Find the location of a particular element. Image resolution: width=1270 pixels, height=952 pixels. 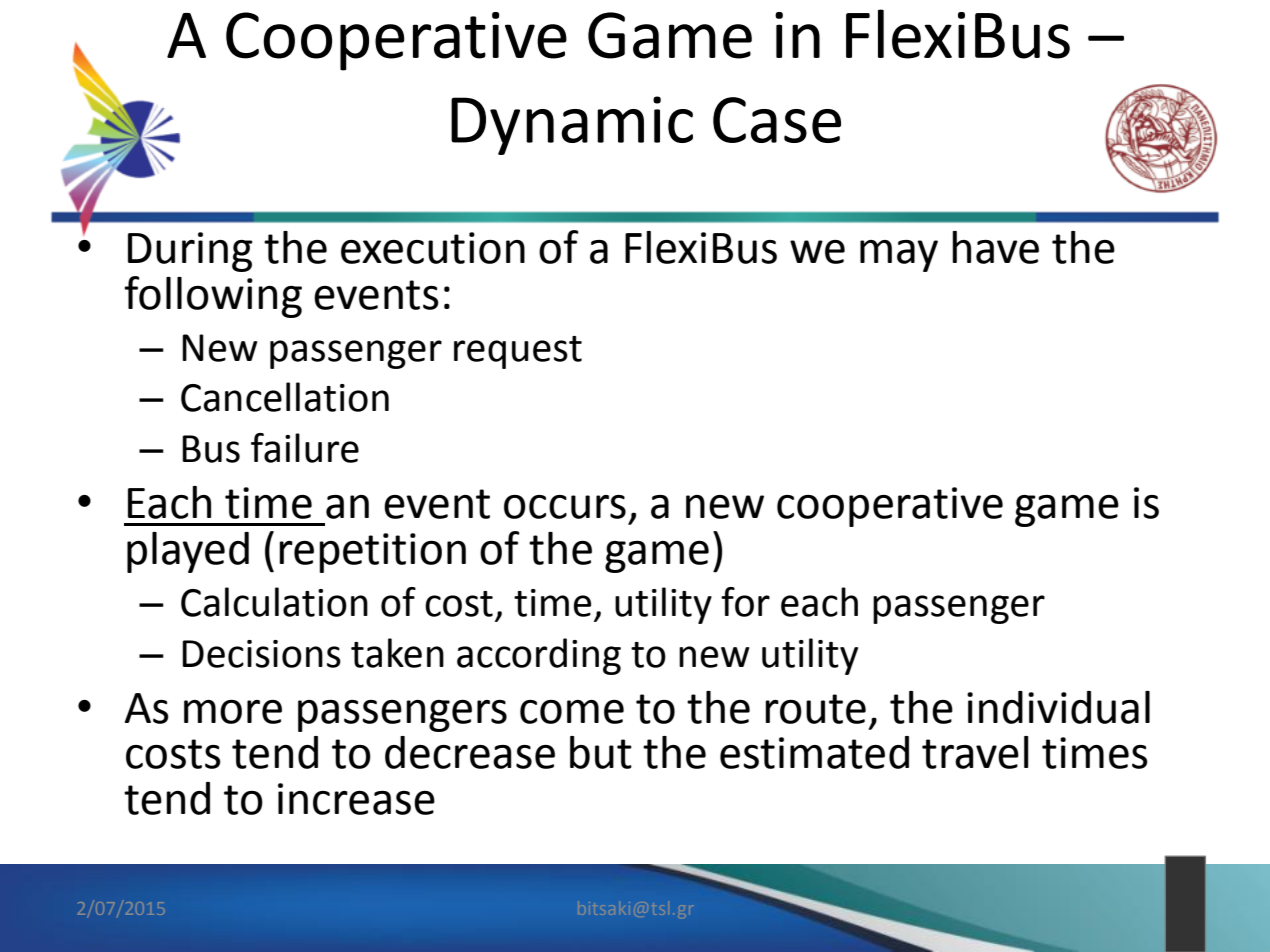

Case is located at coordinates (777, 120).
